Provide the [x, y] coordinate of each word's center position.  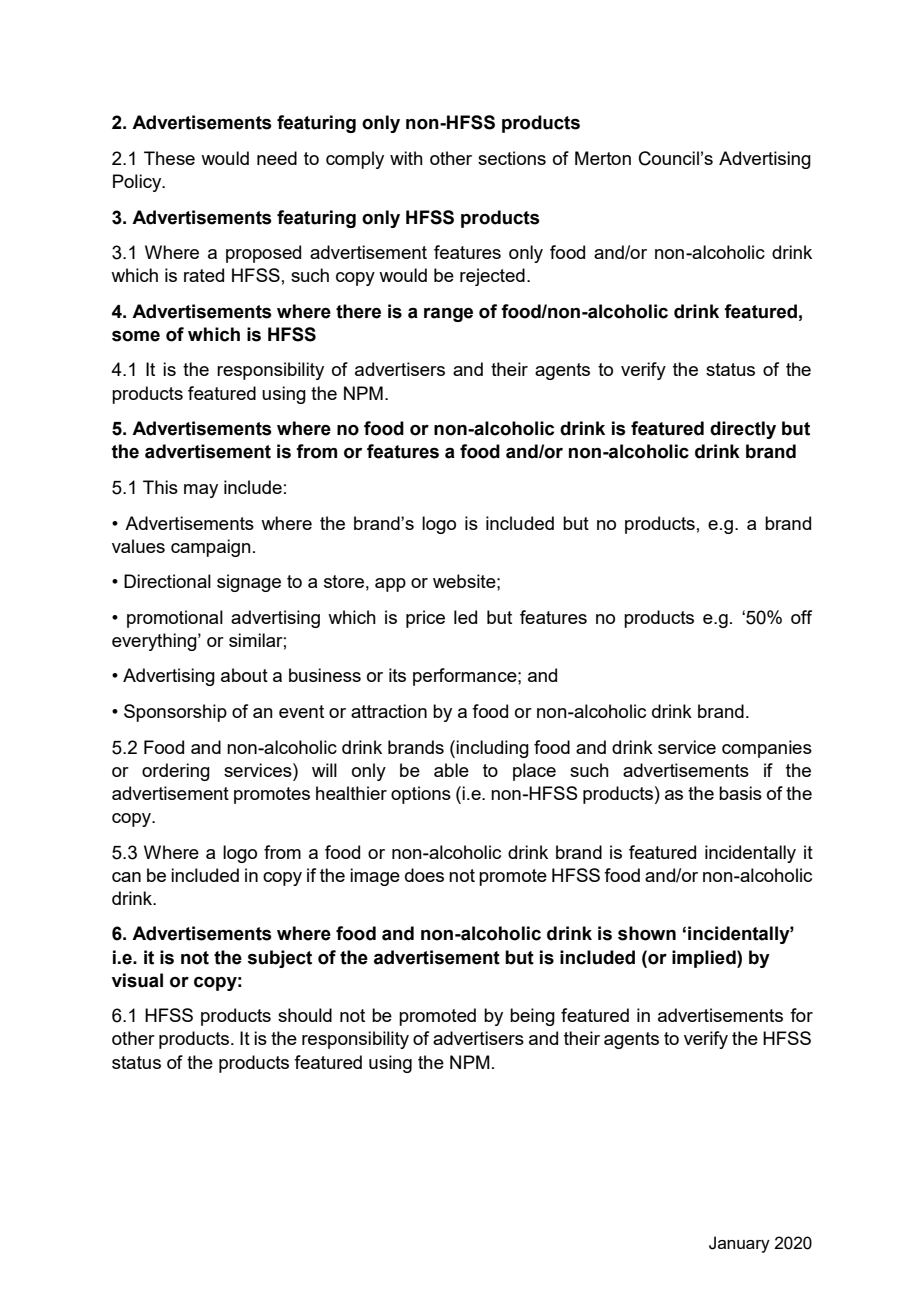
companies [767, 749]
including [492, 749]
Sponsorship [175, 713]
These [169, 158]
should [305, 1015]
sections [512, 158]
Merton [603, 158]
